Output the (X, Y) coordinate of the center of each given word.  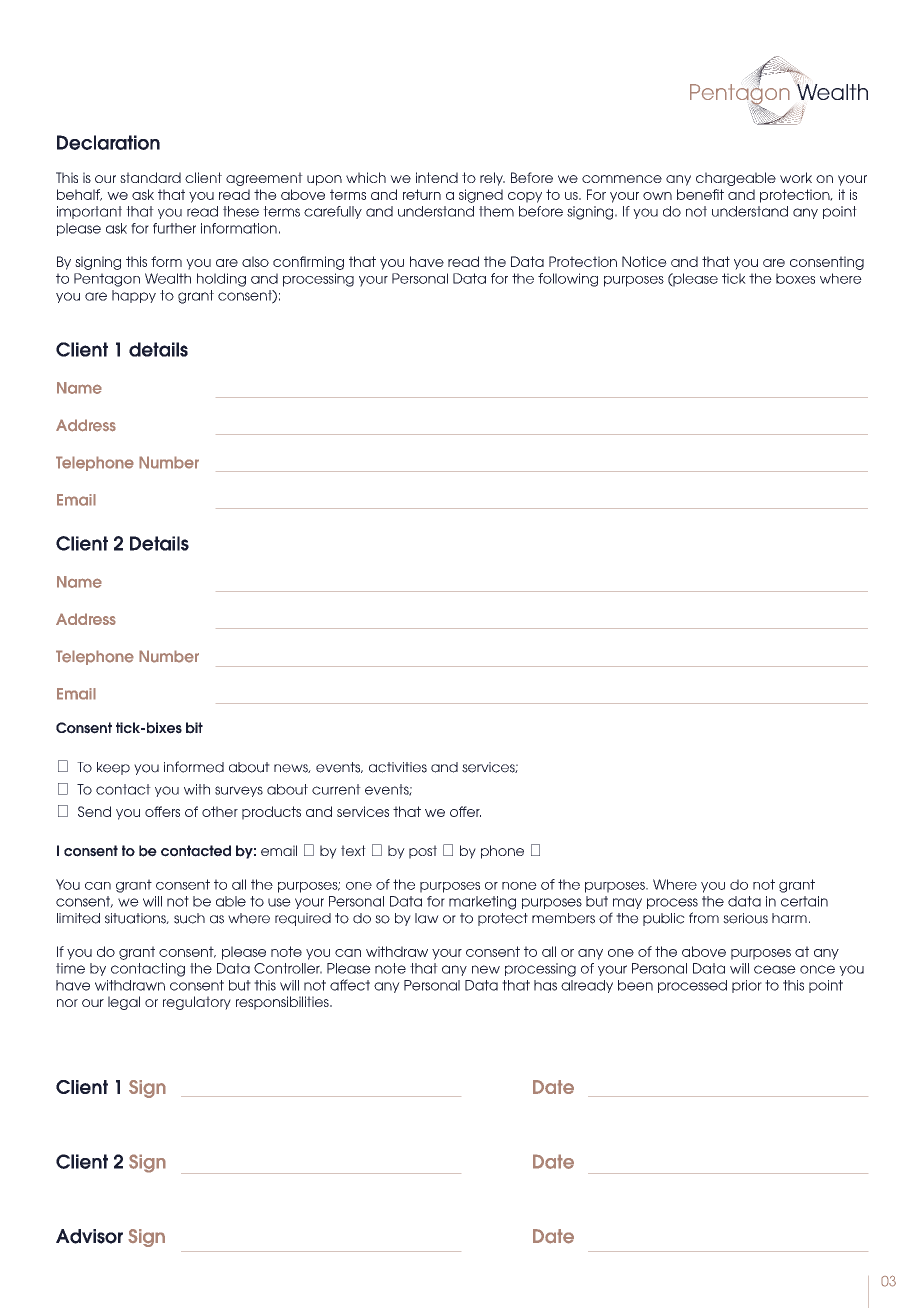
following (568, 280)
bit (194, 728)
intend (437, 177)
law (427, 918)
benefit (700, 194)
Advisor (89, 1236)
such (189, 918)
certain (804, 901)
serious (745, 918)
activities (398, 767)
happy (134, 296)
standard (150, 177)
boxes (795, 278)
